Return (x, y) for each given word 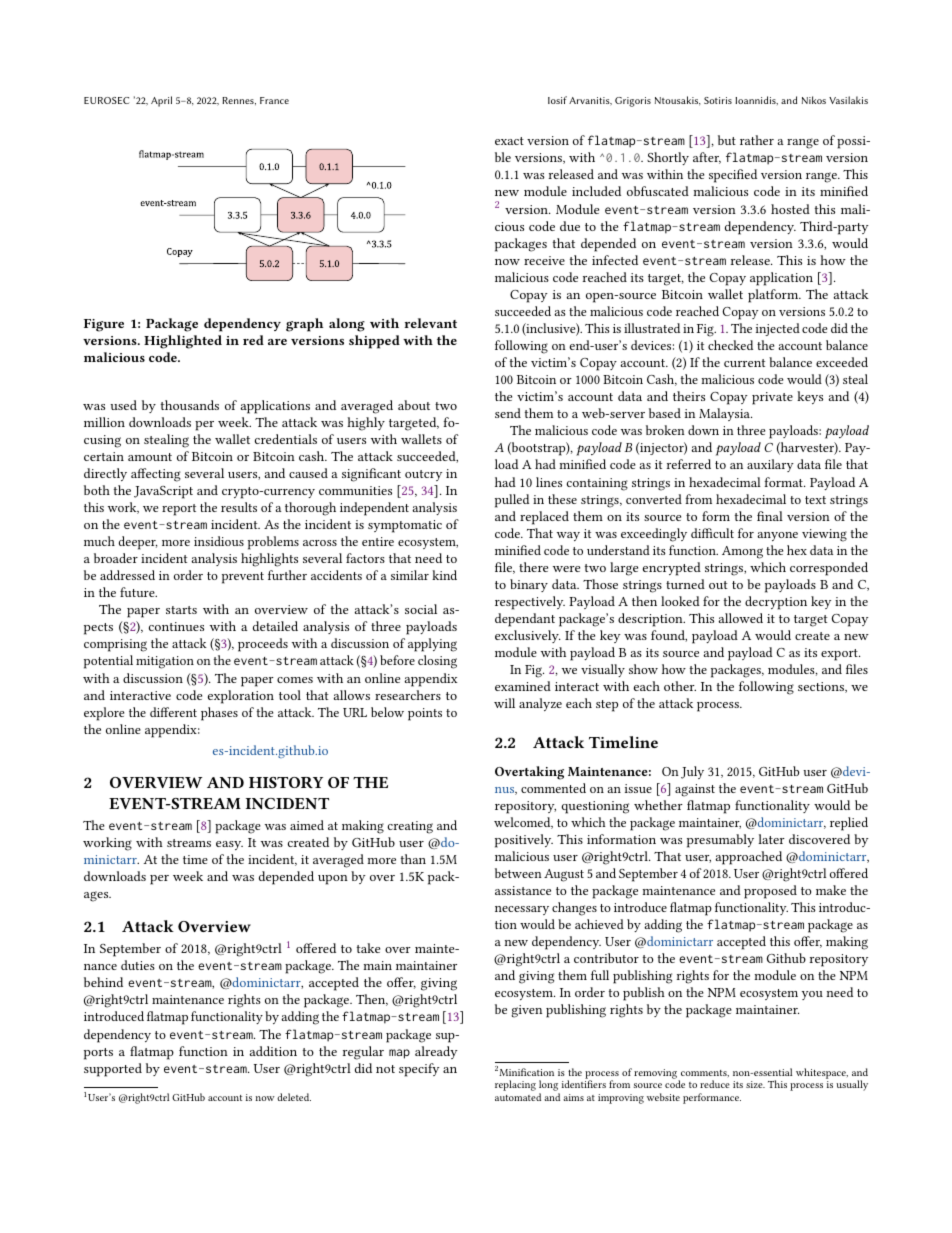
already (436, 1052)
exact (509, 141)
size (755, 1084)
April (161, 101)
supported (113, 1070)
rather (757, 140)
